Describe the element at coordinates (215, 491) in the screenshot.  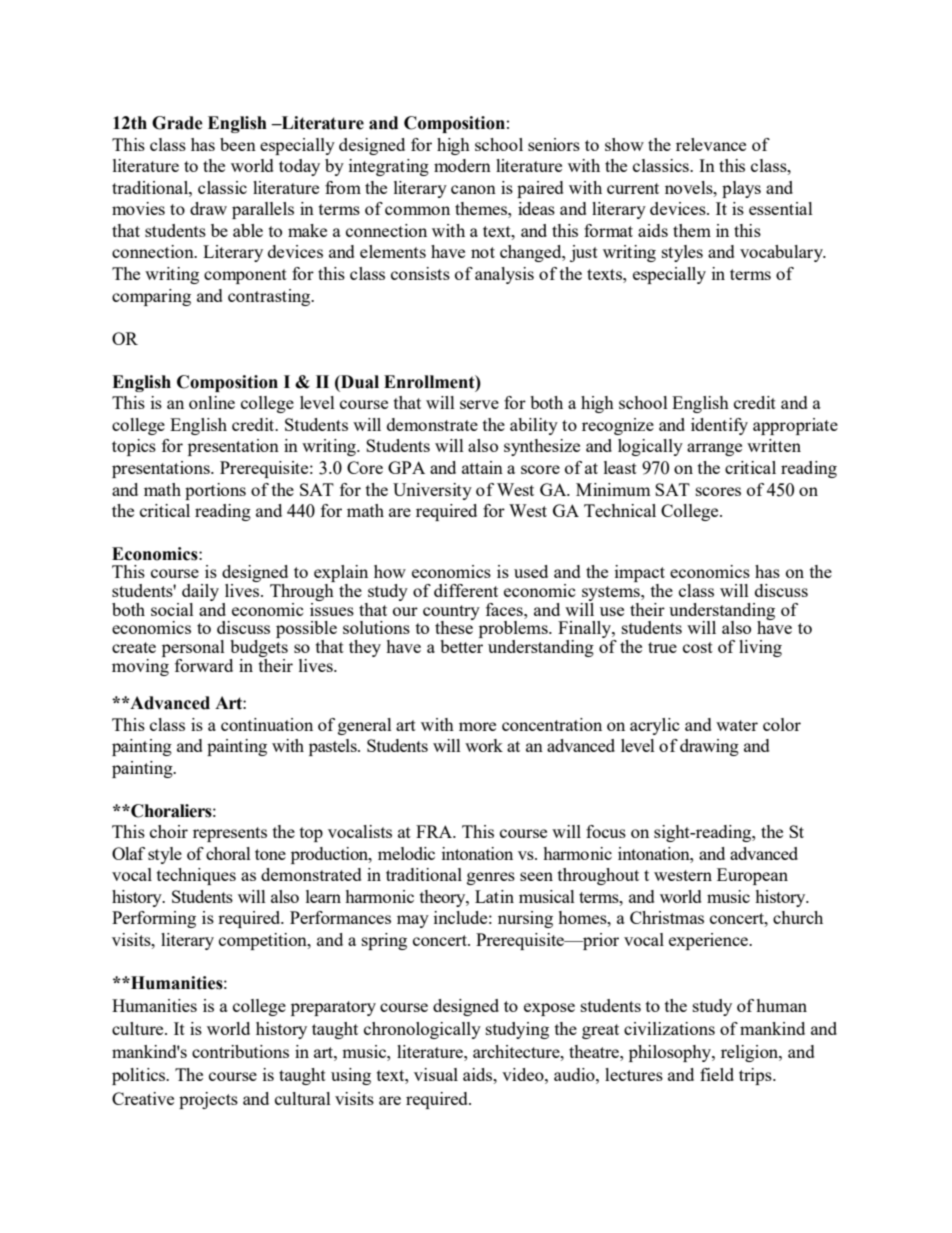
I see `portions` at that location.
